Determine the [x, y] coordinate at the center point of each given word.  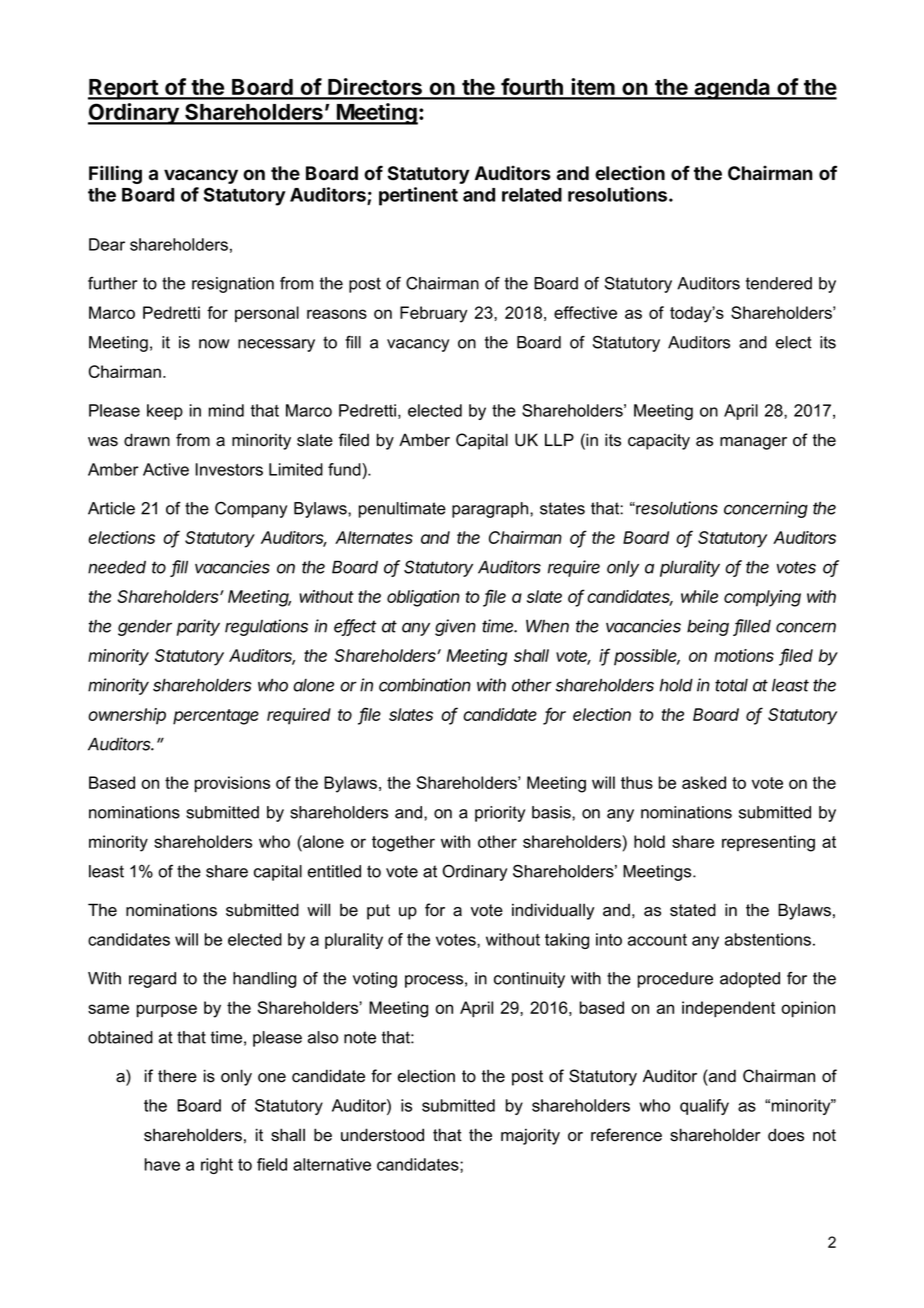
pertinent [418, 196]
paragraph [491, 510]
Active [166, 469]
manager [753, 443]
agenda [732, 89]
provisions [232, 784]
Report [124, 89]
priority [500, 814]
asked [704, 782]
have [162, 1164]
